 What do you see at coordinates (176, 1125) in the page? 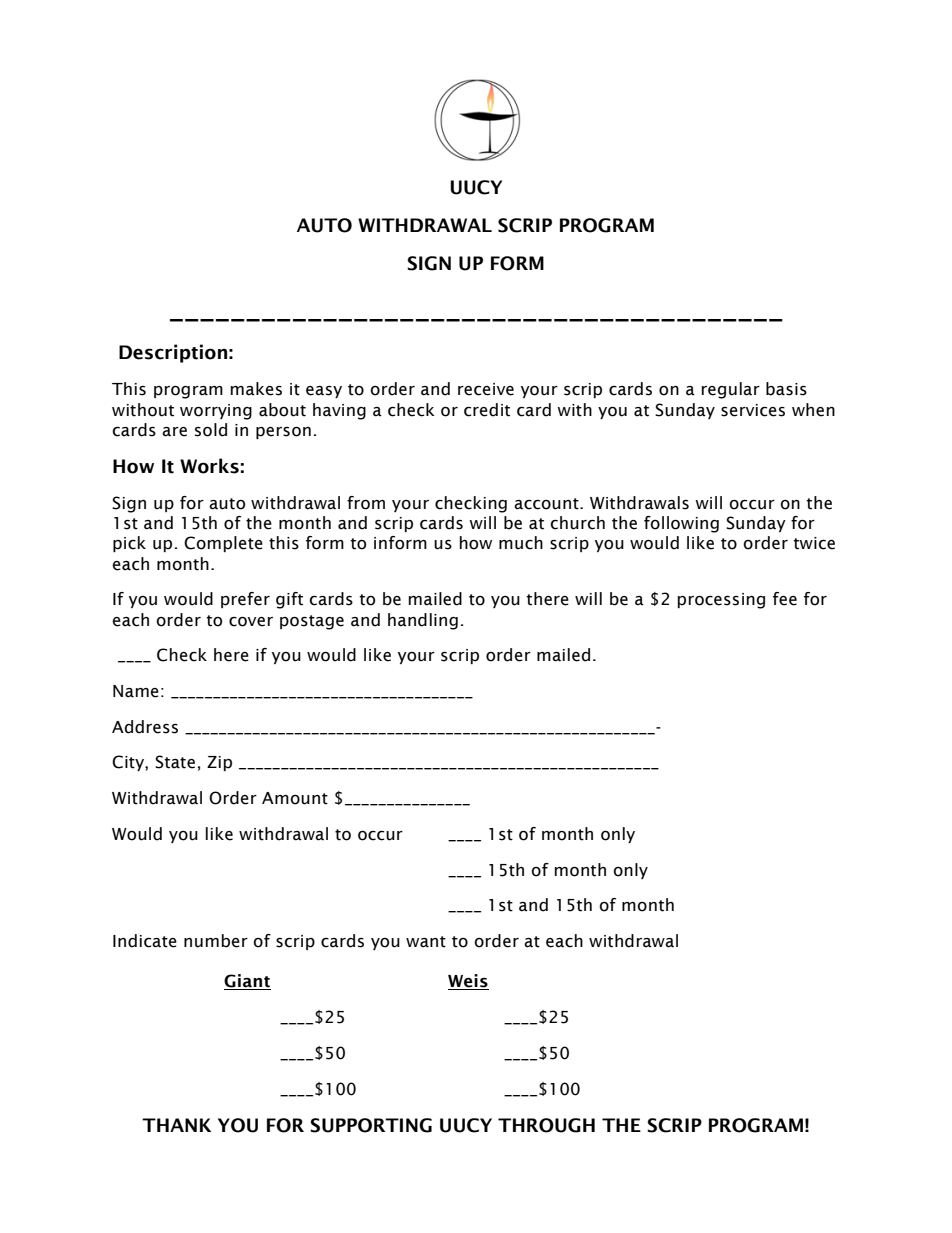
I see `THANK` at bounding box center [176, 1125].
